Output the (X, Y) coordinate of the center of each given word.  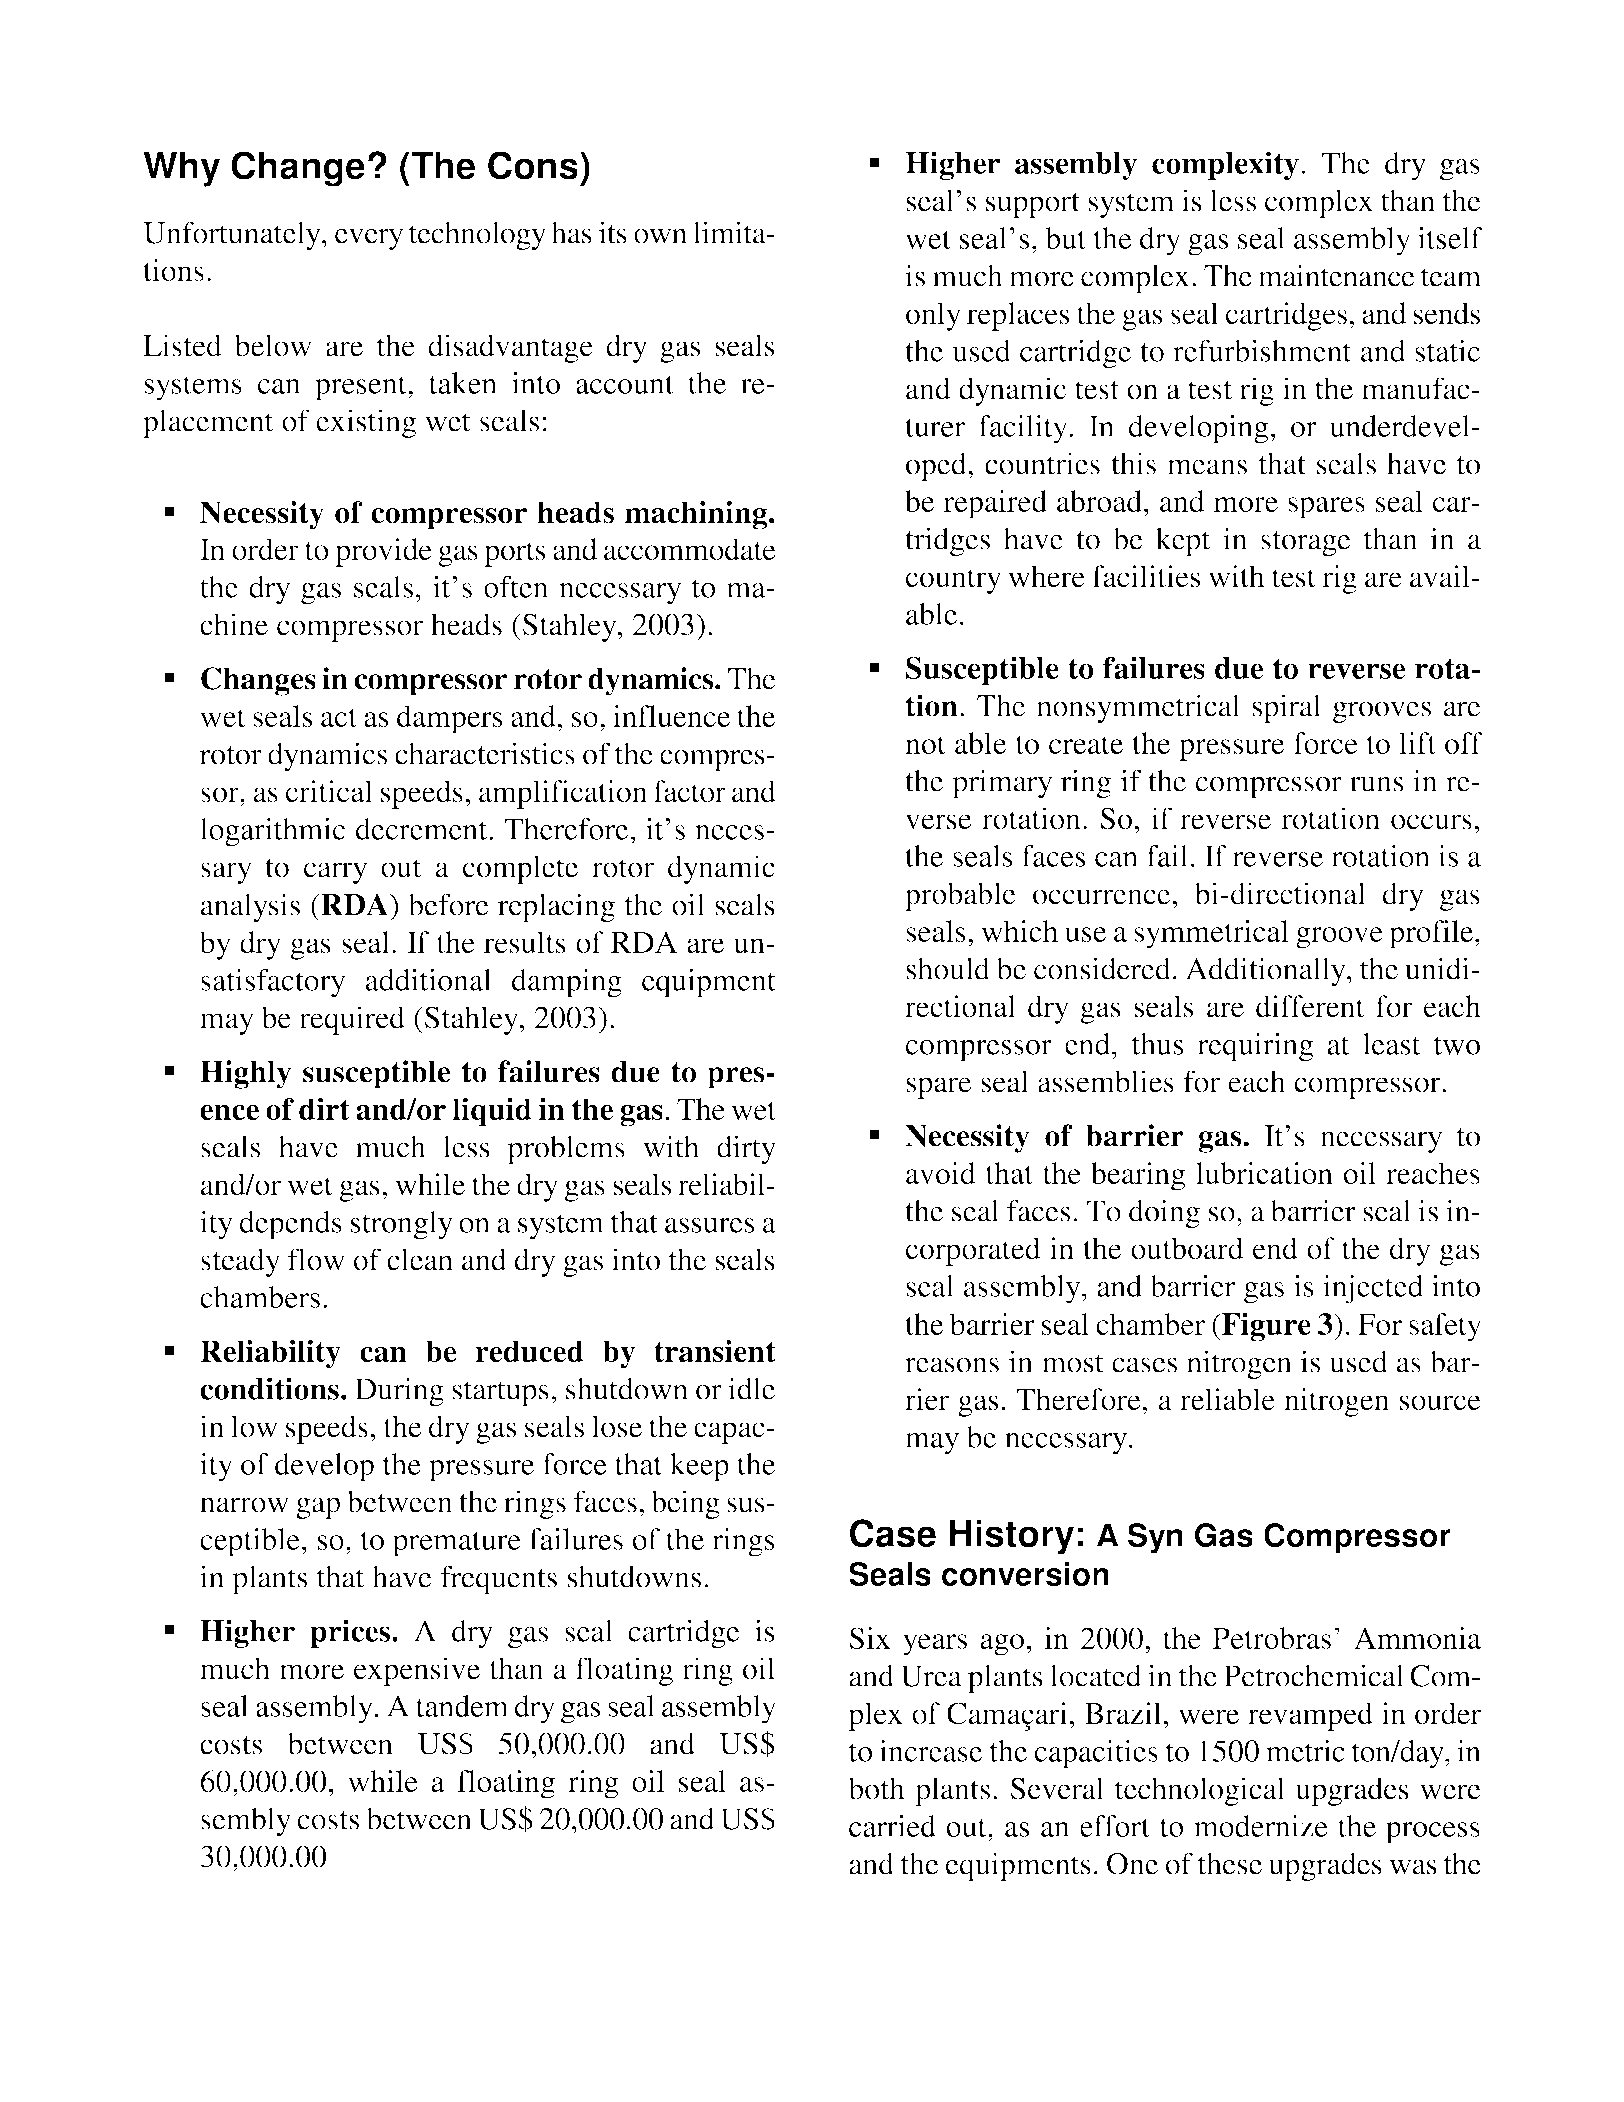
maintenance (1336, 275)
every (369, 239)
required (352, 1020)
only (933, 316)
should (948, 968)
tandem (462, 1706)
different (1310, 1006)
